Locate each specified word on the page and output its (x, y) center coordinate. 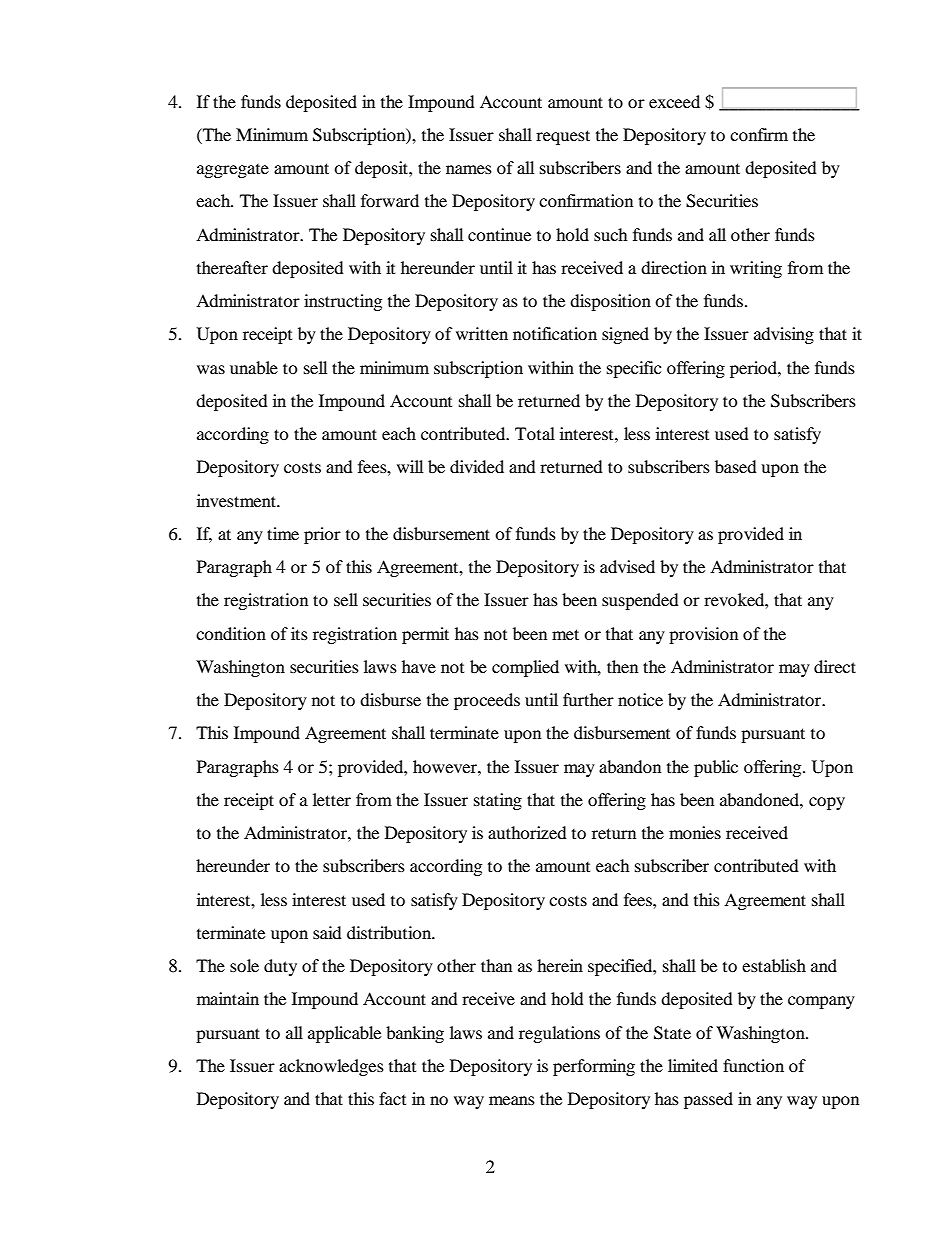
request (563, 137)
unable (254, 367)
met (565, 634)
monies (695, 832)
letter (332, 799)
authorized (527, 832)
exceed (674, 101)
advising (784, 335)
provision (703, 635)
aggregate (233, 171)
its (299, 633)
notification (555, 333)
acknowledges (331, 1067)
